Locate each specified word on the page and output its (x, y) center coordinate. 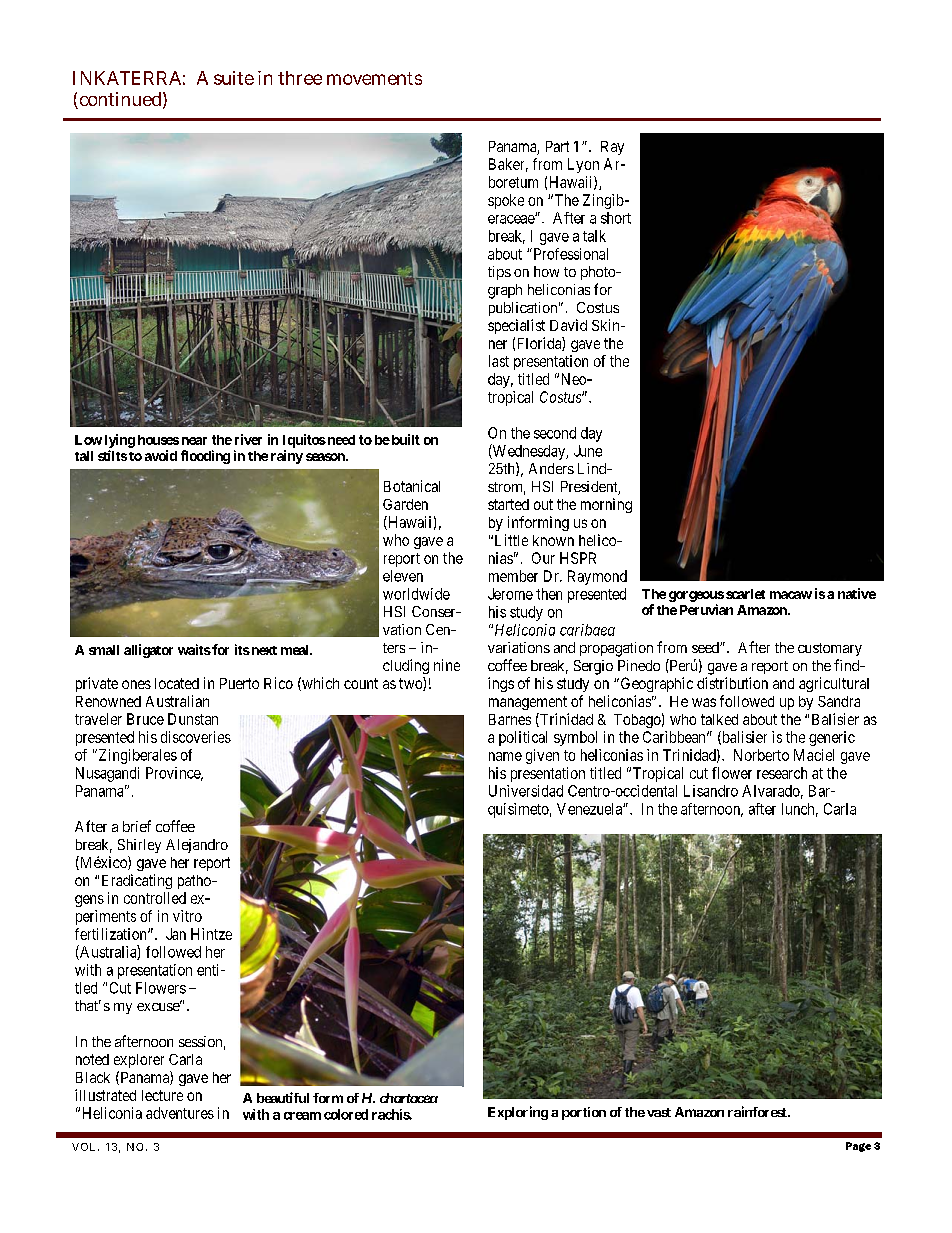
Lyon (583, 165)
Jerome (510, 594)
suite (234, 78)
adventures (180, 1113)
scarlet (745, 594)
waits (194, 649)
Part (557, 146)
